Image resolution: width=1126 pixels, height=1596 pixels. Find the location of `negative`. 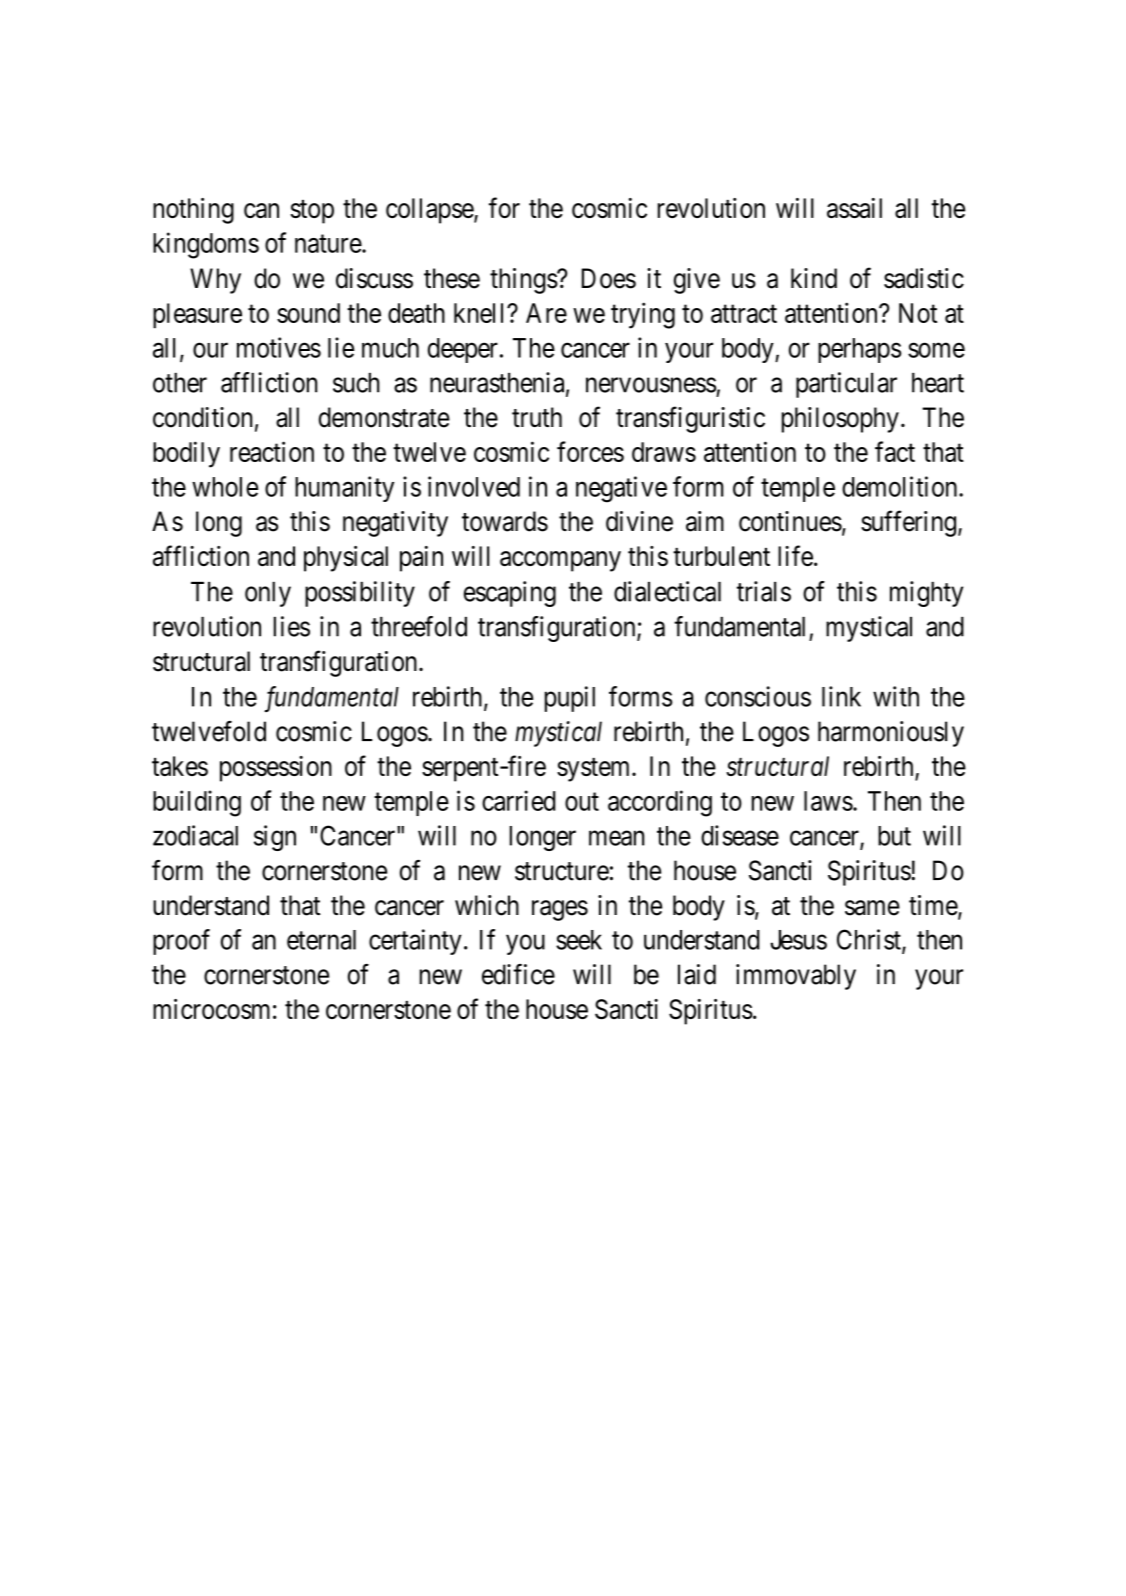

negative is located at coordinates (621, 489).
